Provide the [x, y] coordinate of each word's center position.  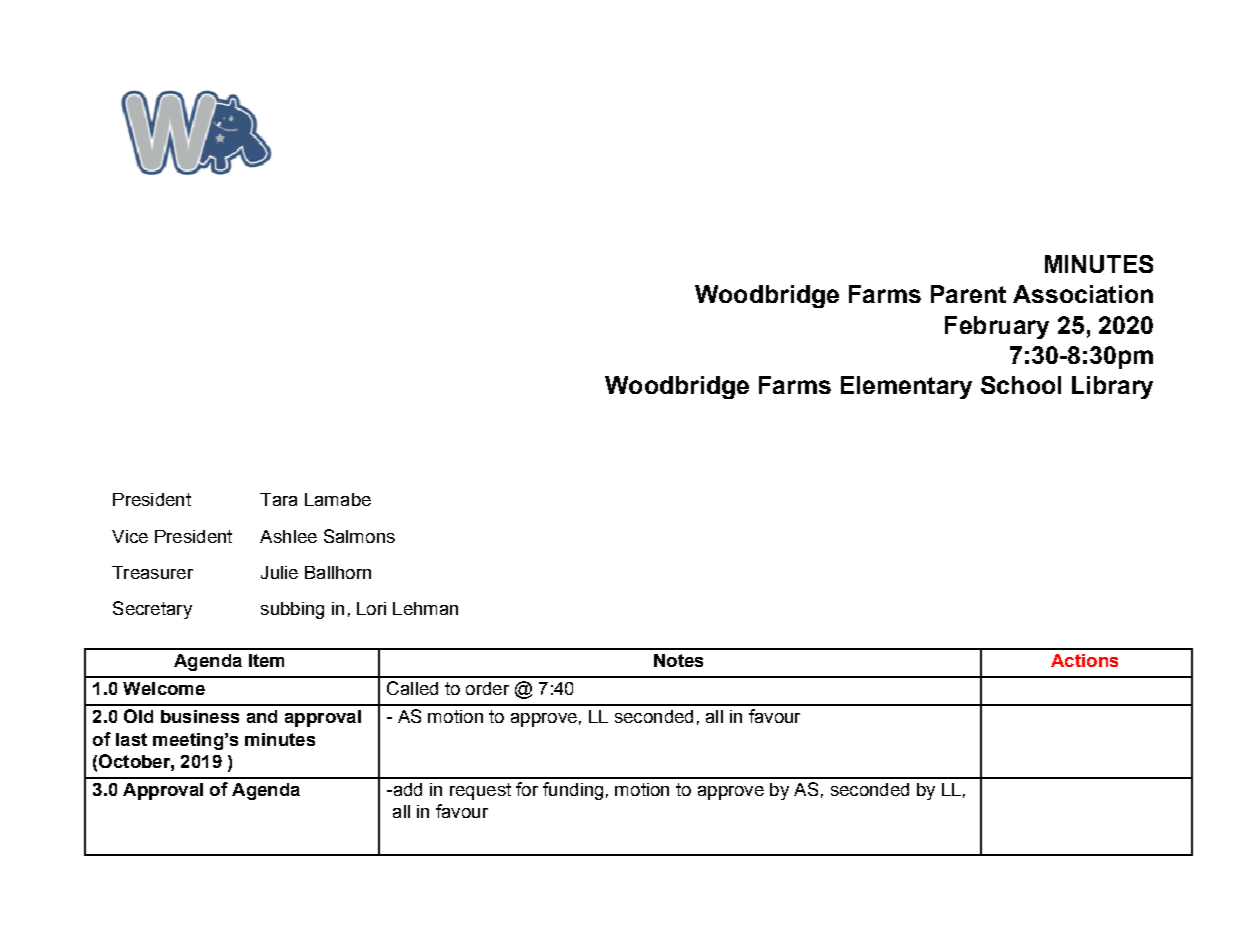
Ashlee [288, 536]
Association [1083, 294]
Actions [1084, 660]
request [480, 791]
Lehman [425, 608]
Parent [968, 294]
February [997, 327]
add [406, 789]
